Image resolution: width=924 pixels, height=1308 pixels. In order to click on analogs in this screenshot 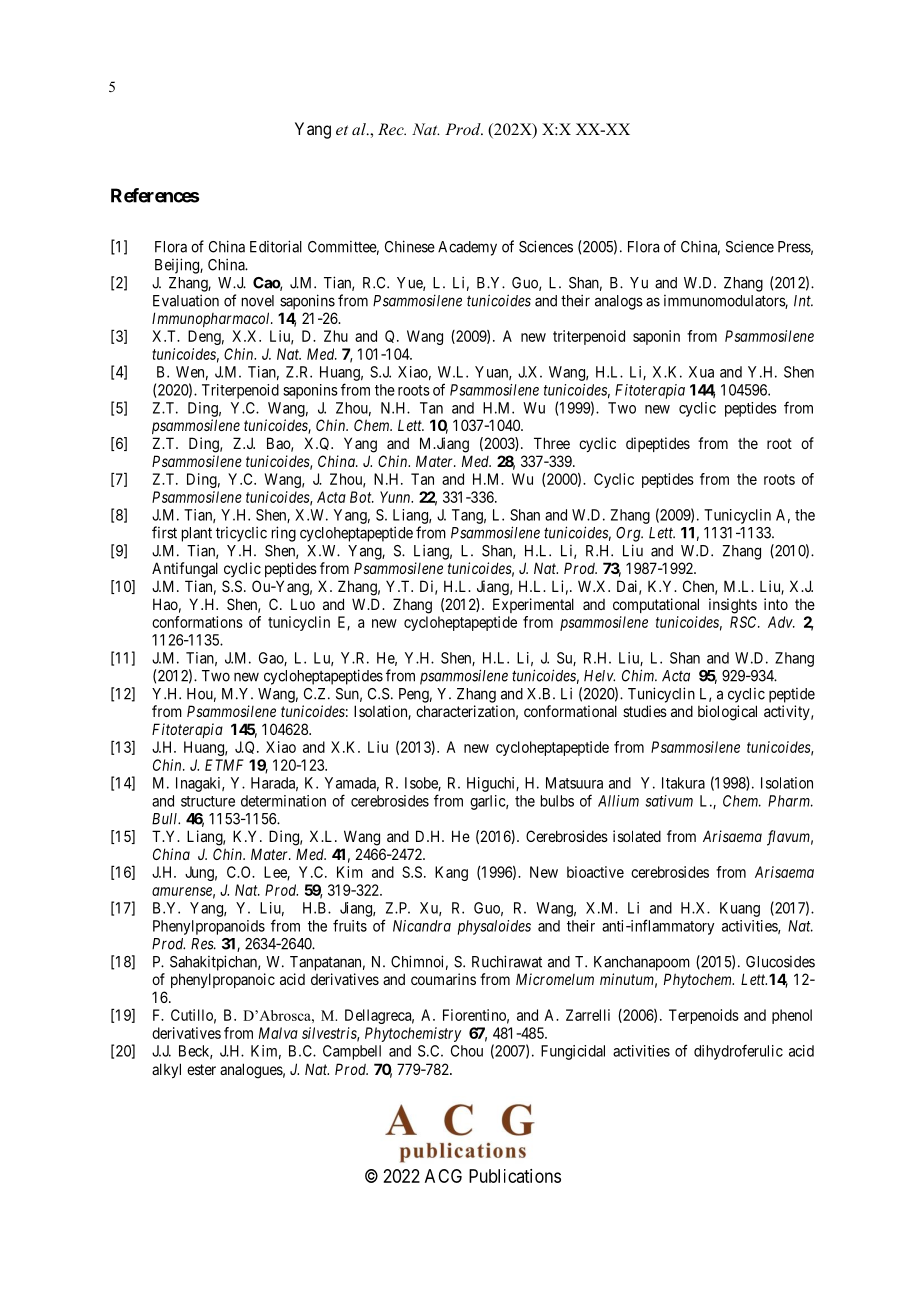, I will do `click(619, 302)`.
